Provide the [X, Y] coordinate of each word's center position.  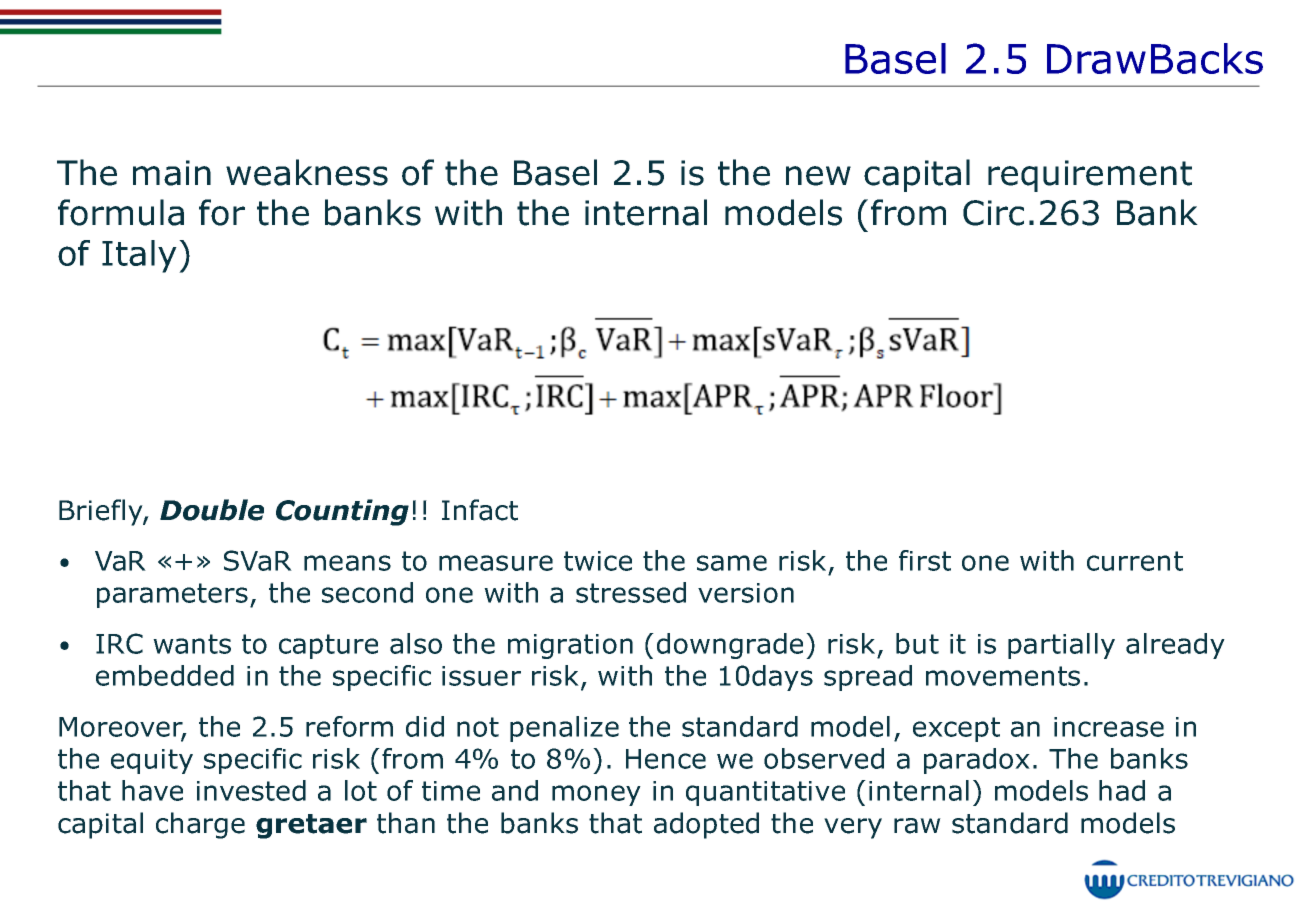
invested [251, 790]
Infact [480, 510]
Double [212, 510]
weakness [307, 172]
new [818, 176]
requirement [1090, 176]
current [1135, 561]
